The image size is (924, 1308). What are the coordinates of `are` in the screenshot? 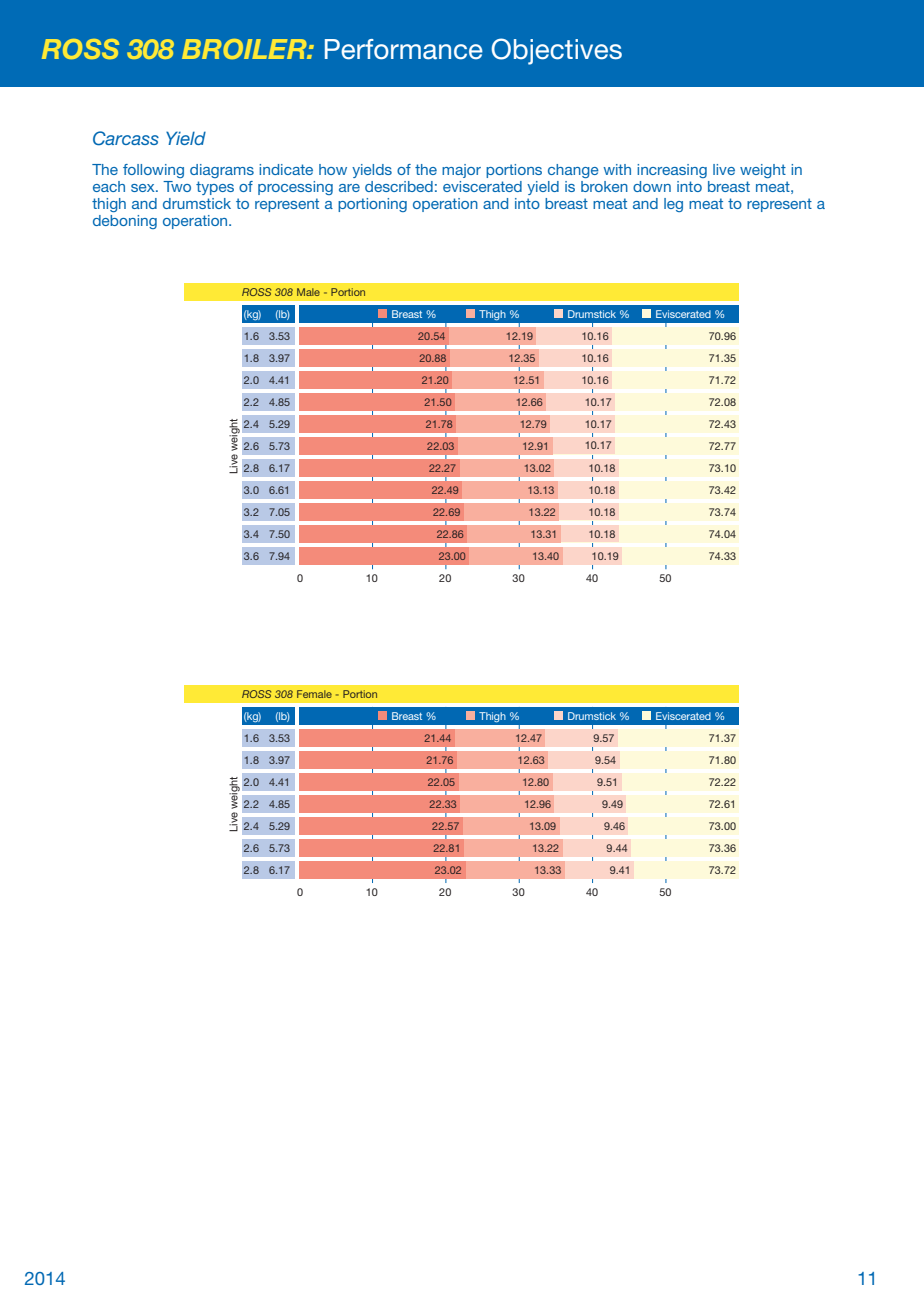 It's located at (349, 188).
